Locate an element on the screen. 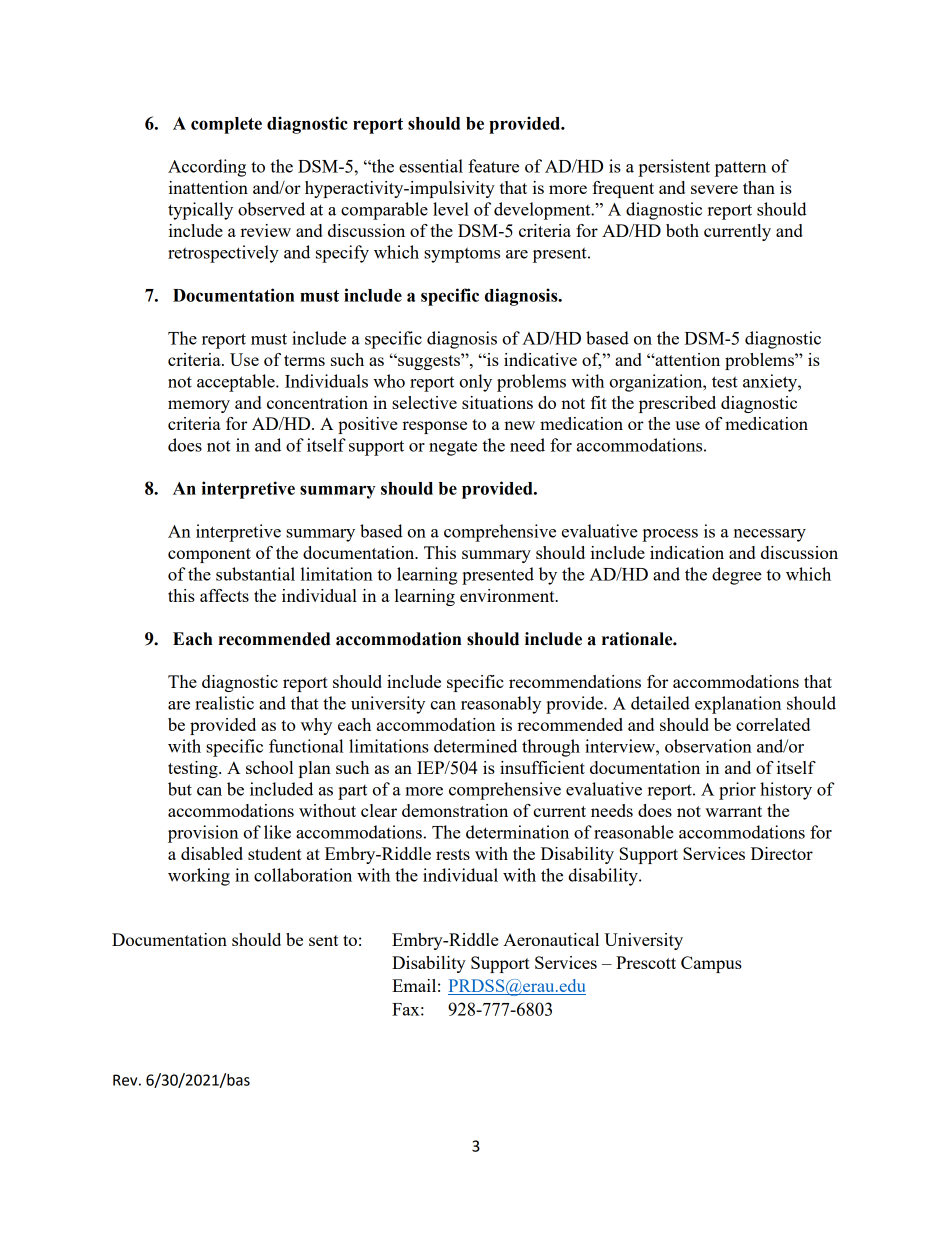 This screenshot has width=952, height=1233. working is located at coordinates (199, 877).
